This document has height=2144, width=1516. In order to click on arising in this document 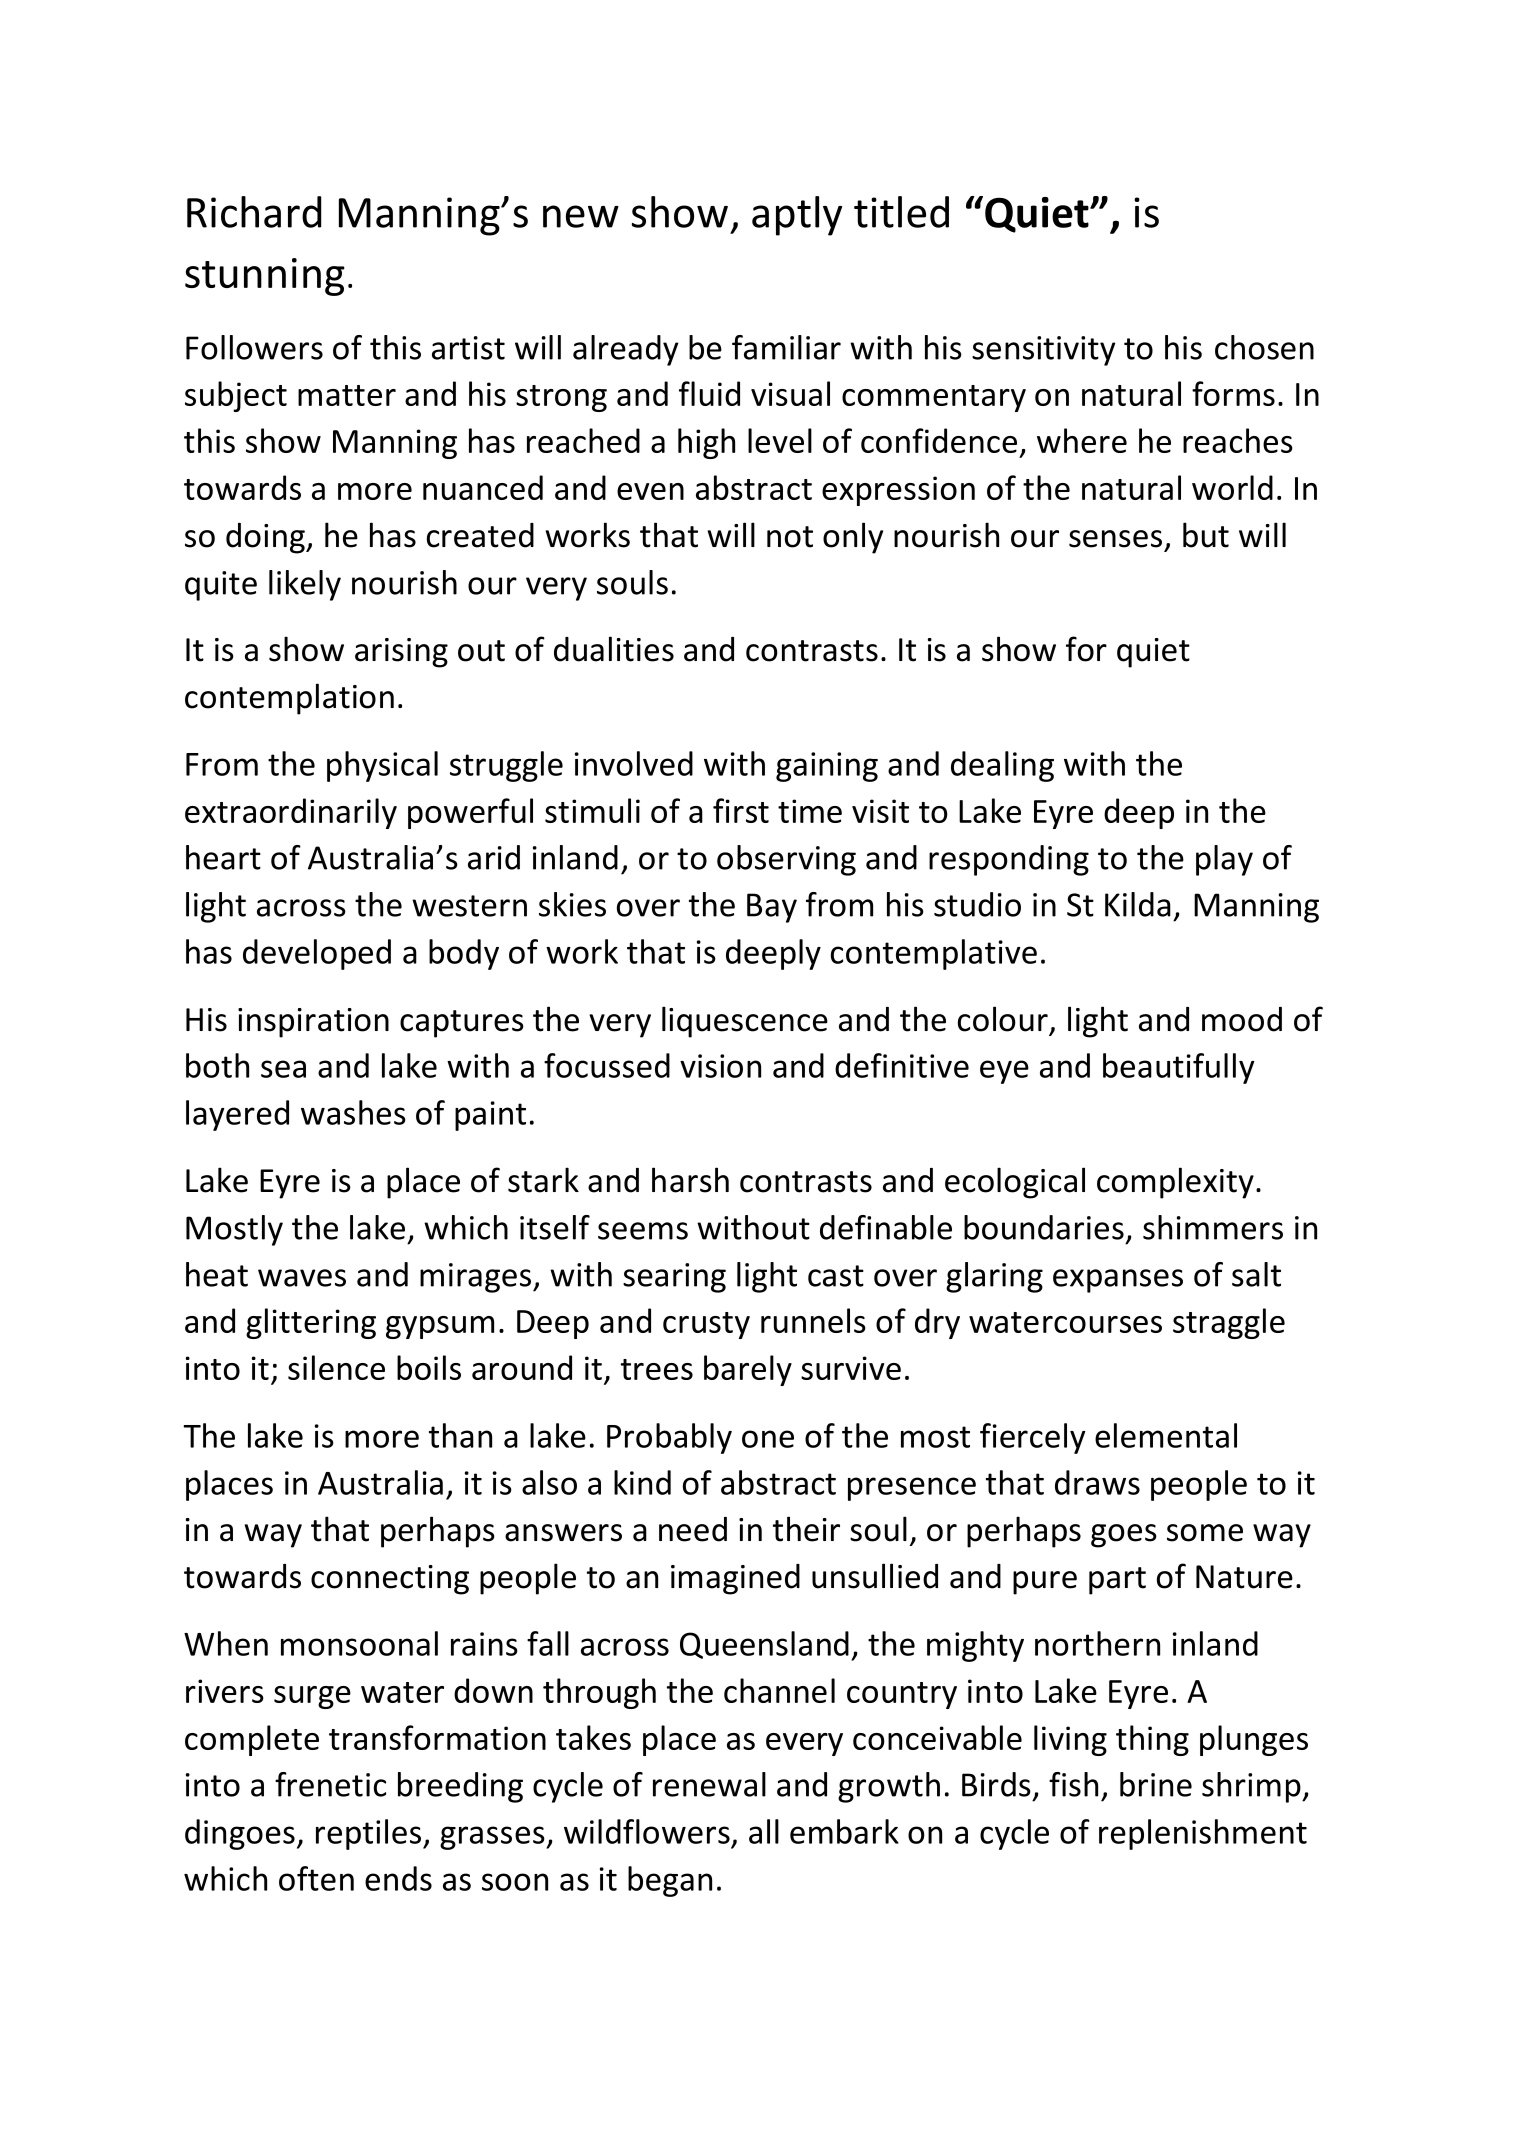, I will do `click(401, 653)`.
